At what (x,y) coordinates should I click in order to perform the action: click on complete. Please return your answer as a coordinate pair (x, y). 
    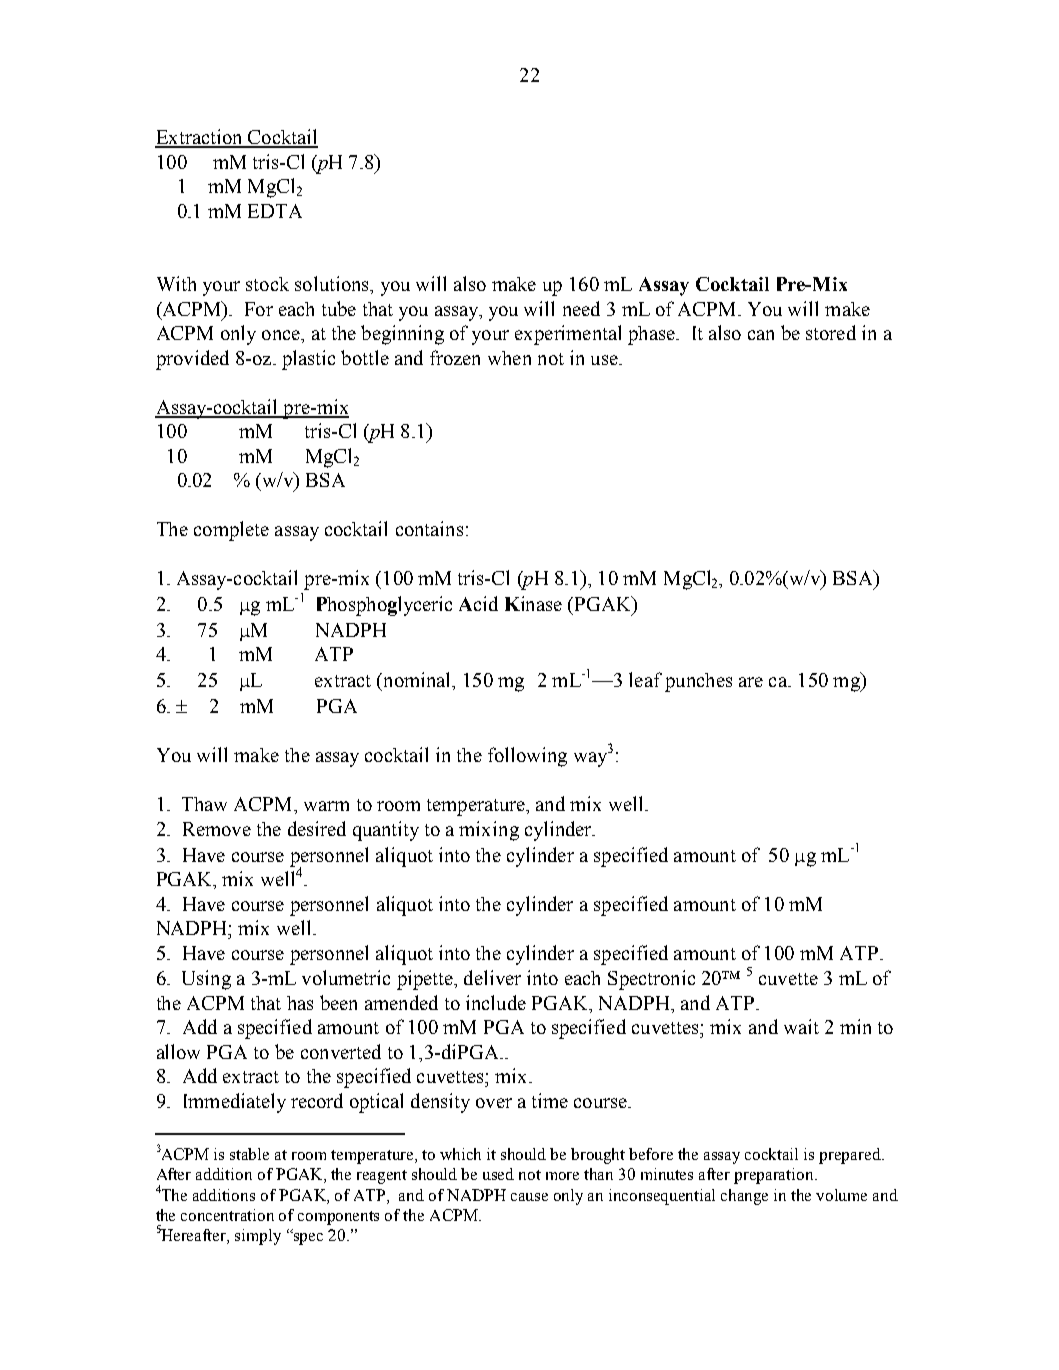
    Looking at the image, I should click on (231, 531).
